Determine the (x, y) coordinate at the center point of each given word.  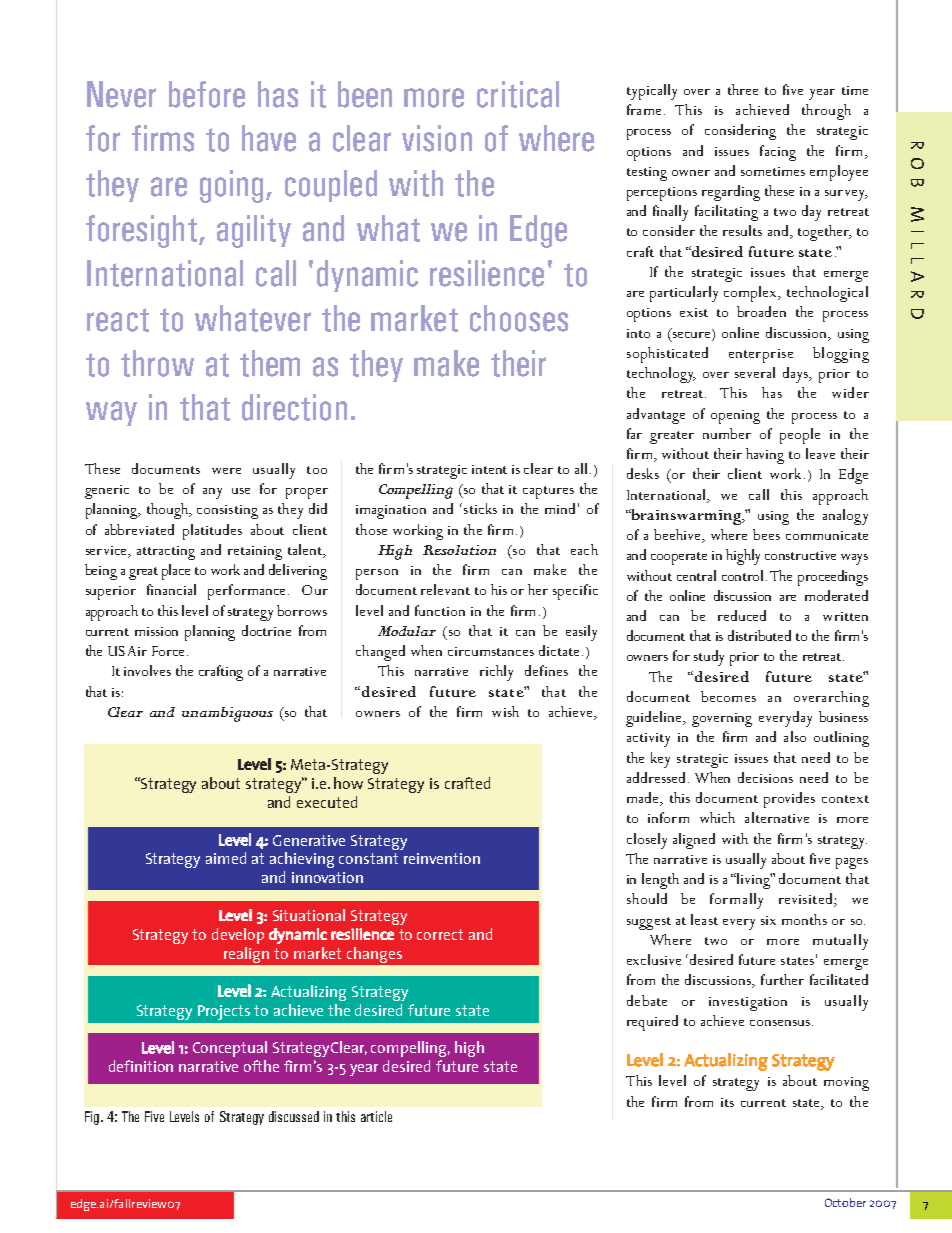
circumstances (491, 651)
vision (437, 138)
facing (778, 153)
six (768, 920)
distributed (759, 635)
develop (238, 936)
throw (157, 363)
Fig (92, 1118)
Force (168, 651)
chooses (519, 318)
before (207, 94)
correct (440, 934)
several (755, 372)
